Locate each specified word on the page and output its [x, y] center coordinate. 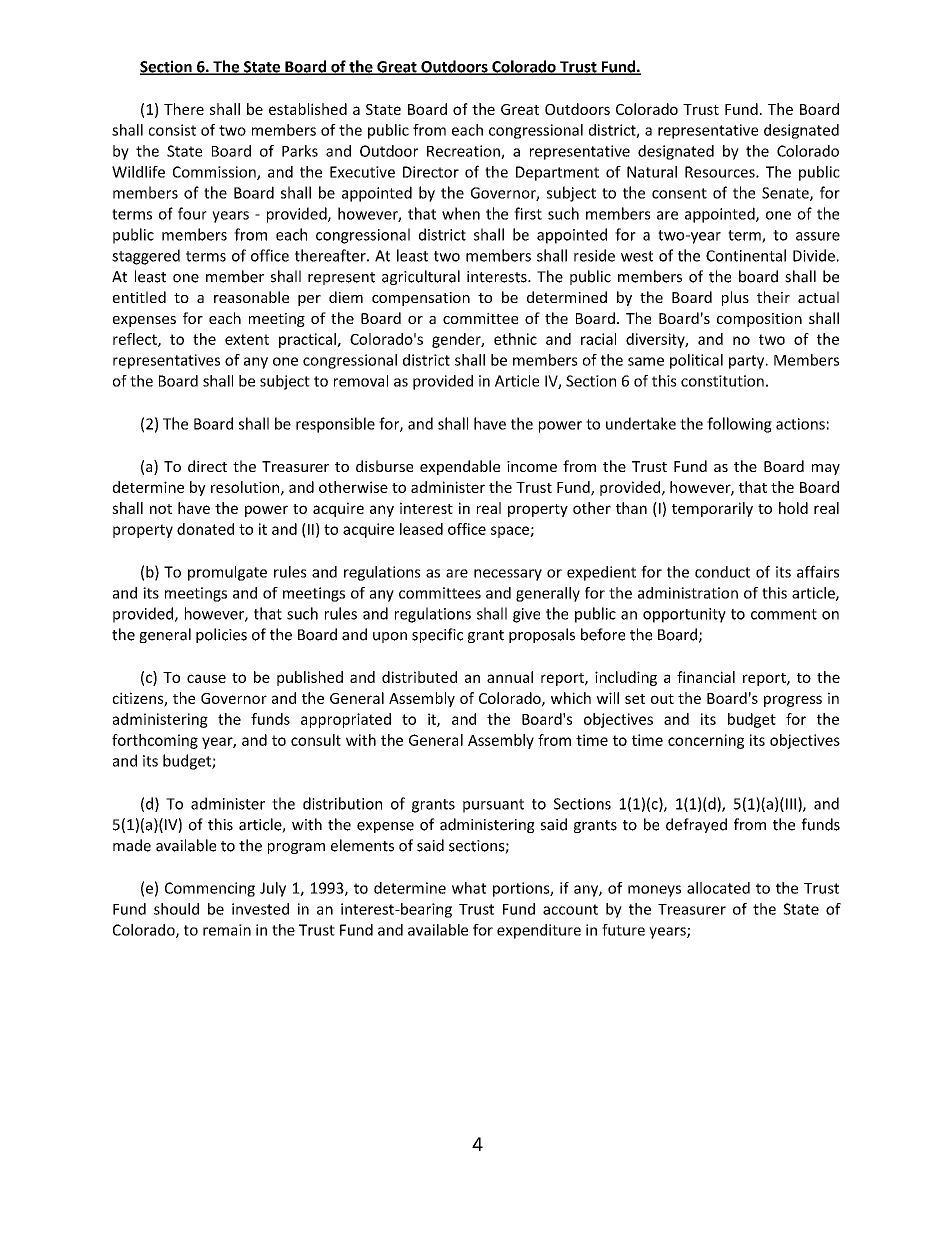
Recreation [464, 152]
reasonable [251, 297]
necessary [508, 575]
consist [172, 130]
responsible [335, 425]
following [739, 425]
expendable [460, 467]
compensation [421, 299]
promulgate [227, 573]
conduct [722, 572]
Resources [721, 172]
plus [735, 298]
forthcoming [155, 741]
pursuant [493, 806]
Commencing [210, 889]
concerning [706, 741]
